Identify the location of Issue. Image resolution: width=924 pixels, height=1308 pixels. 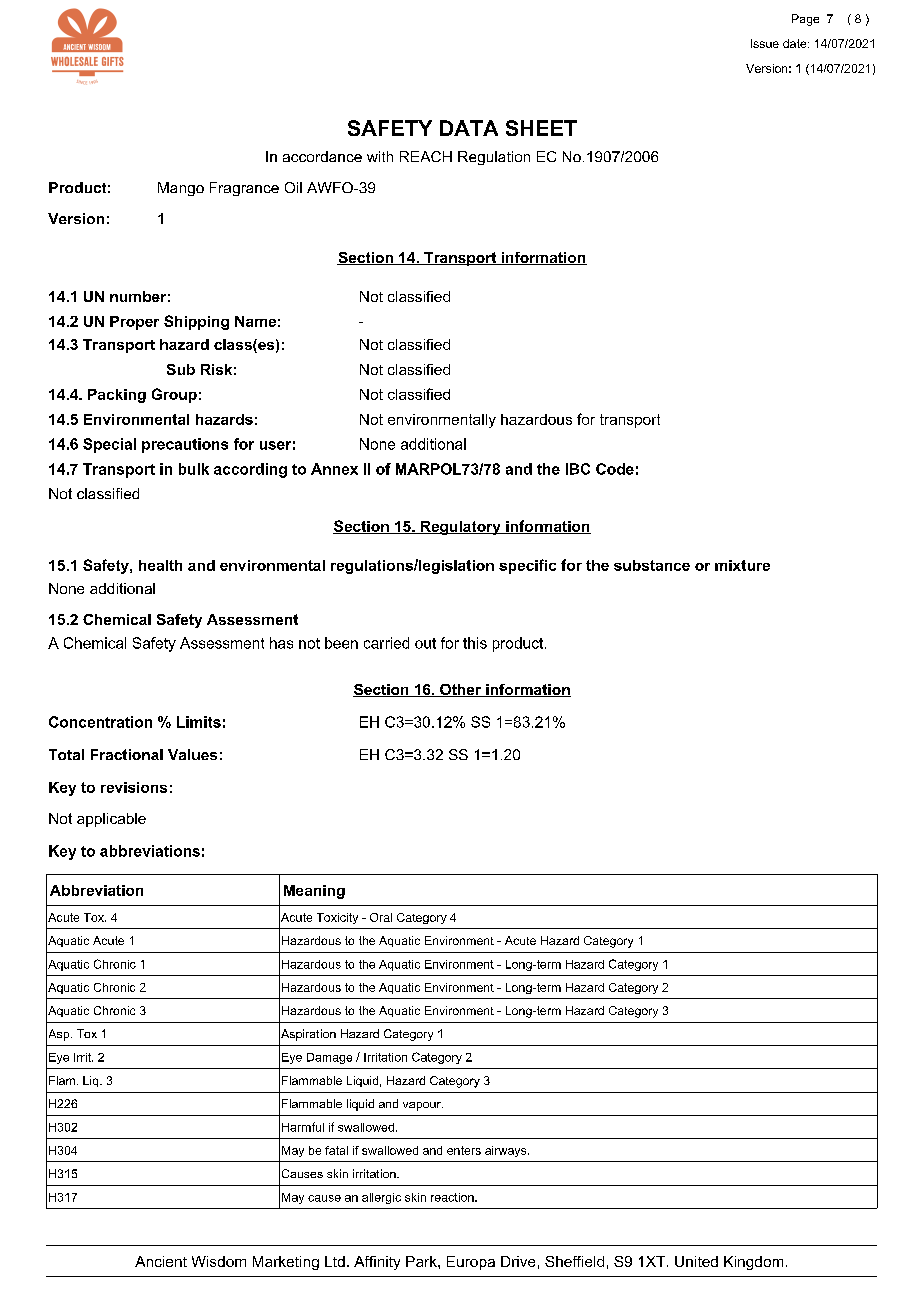
(765, 43).
